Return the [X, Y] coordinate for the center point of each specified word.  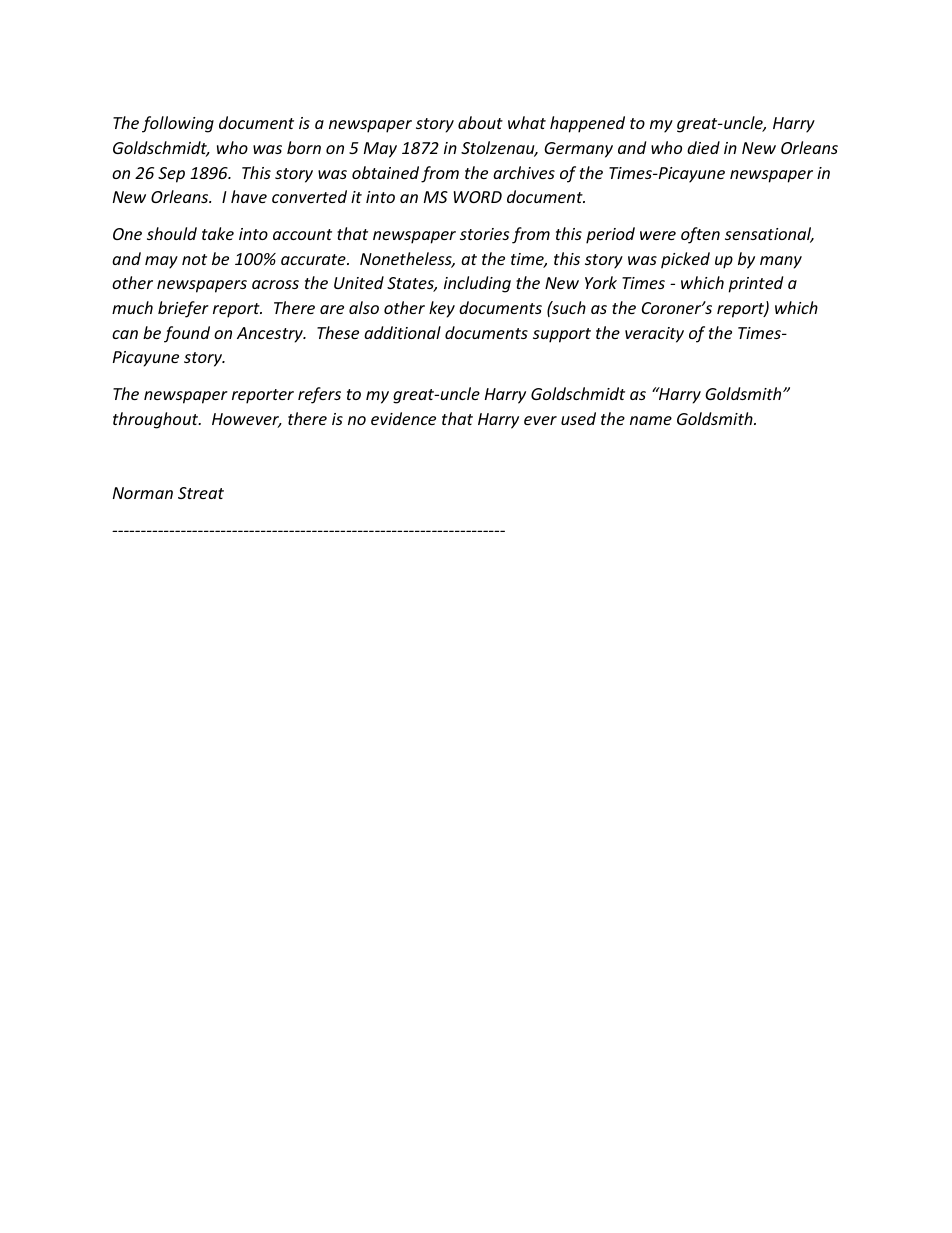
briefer [183, 309]
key [442, 309]
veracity [654, 335]
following [178, 124]
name [651, 420]
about [480, 122]
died [703, 147]
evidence [403, 418]
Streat [201, 493]
